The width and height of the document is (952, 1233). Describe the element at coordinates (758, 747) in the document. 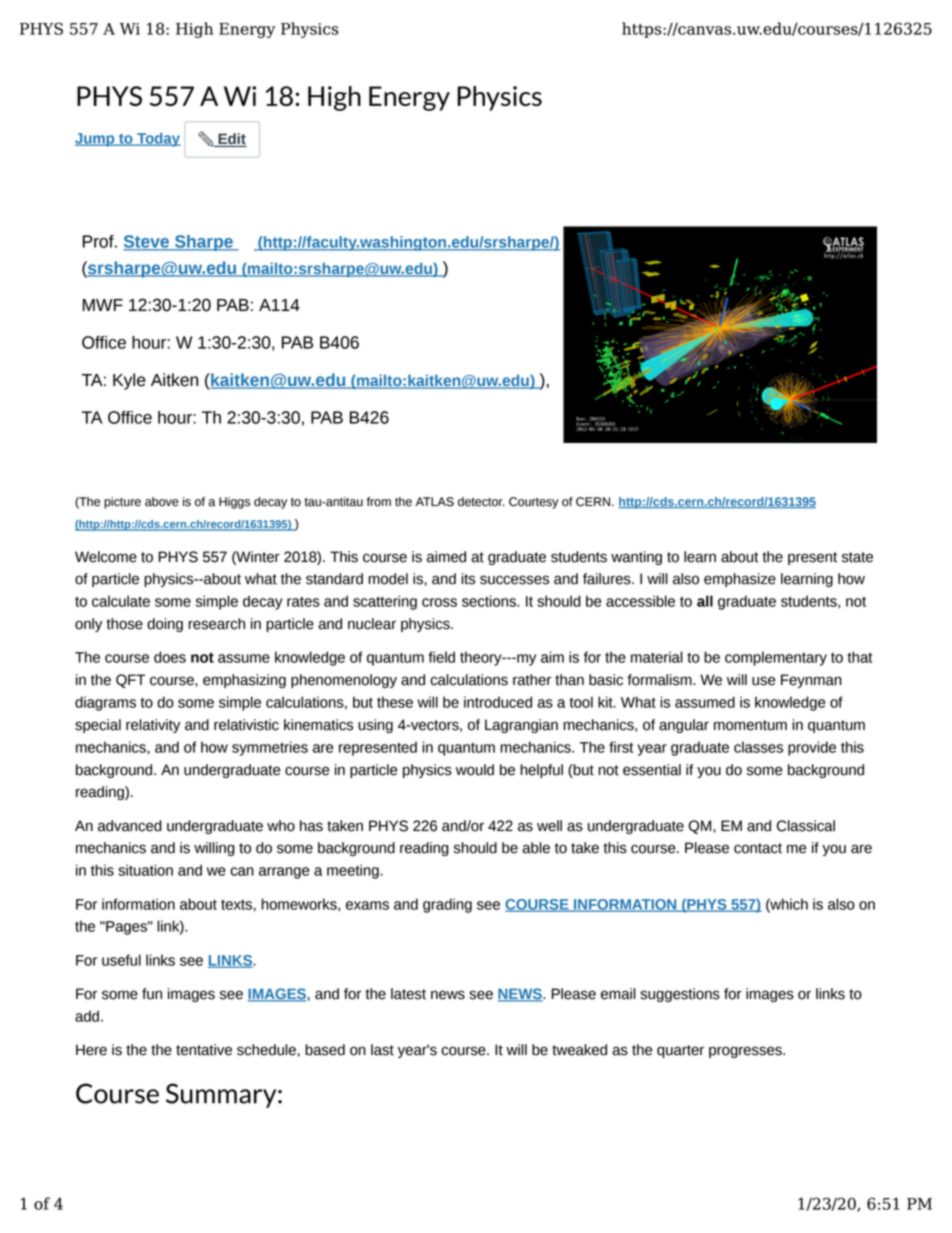

I see `classes` at that location.
